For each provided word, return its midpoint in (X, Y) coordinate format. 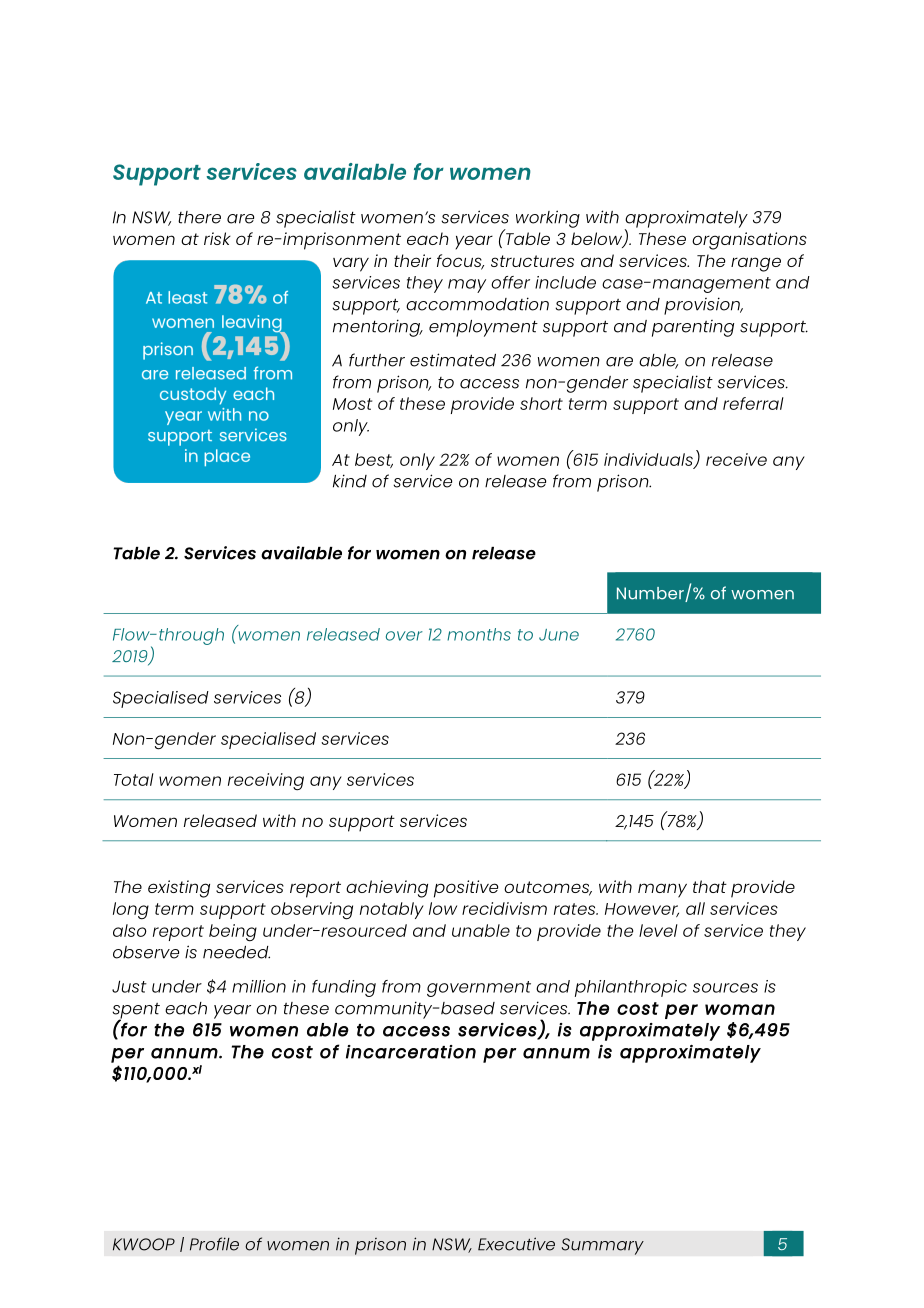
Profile (214, 1244)
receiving (266, 782)
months (479, 634)
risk (217, 238)
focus (460, 262)
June (559, 635)
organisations (749, 241)
